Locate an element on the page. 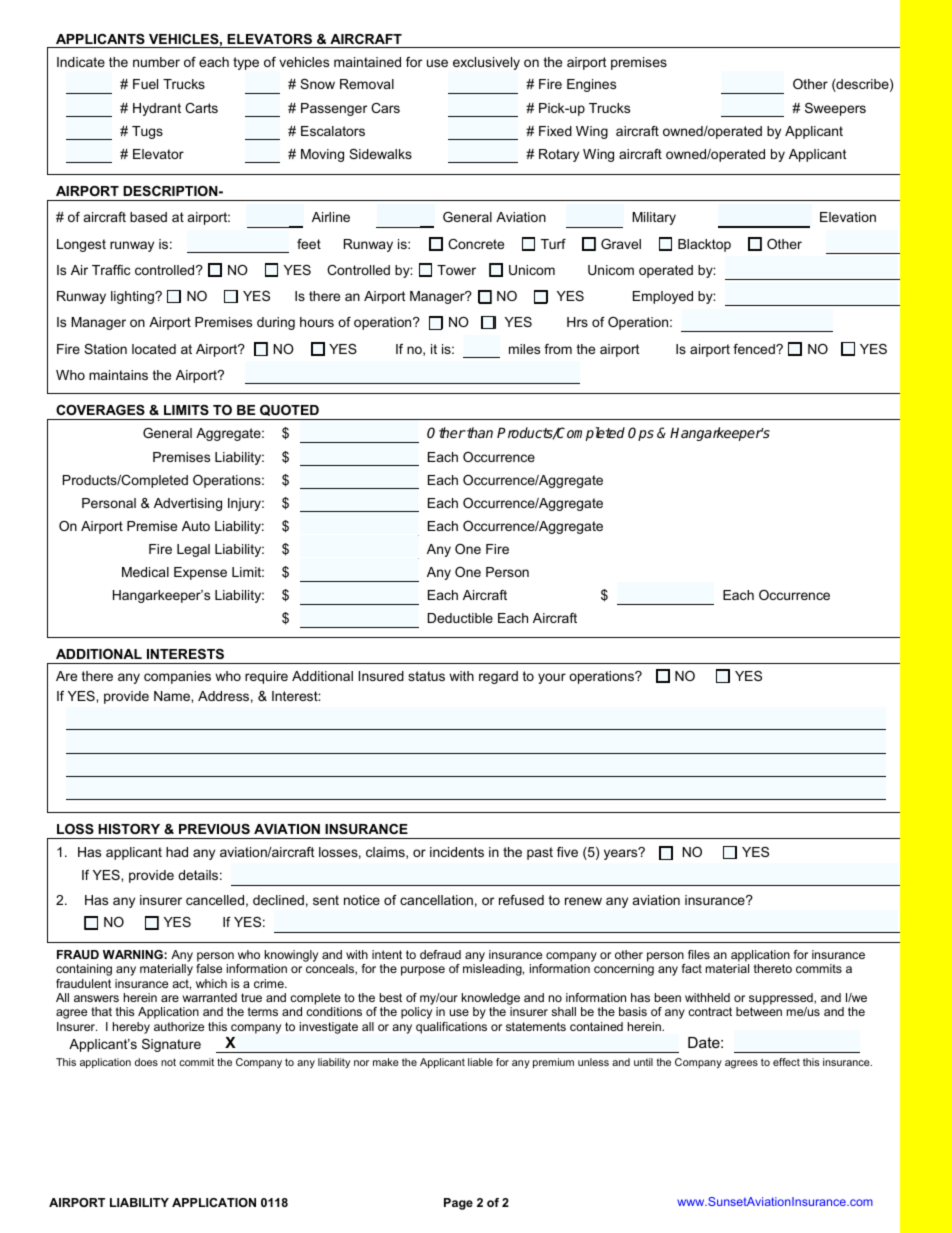 The width and height of the page is (952, 1233). than is located at coordinates (479, 432).
